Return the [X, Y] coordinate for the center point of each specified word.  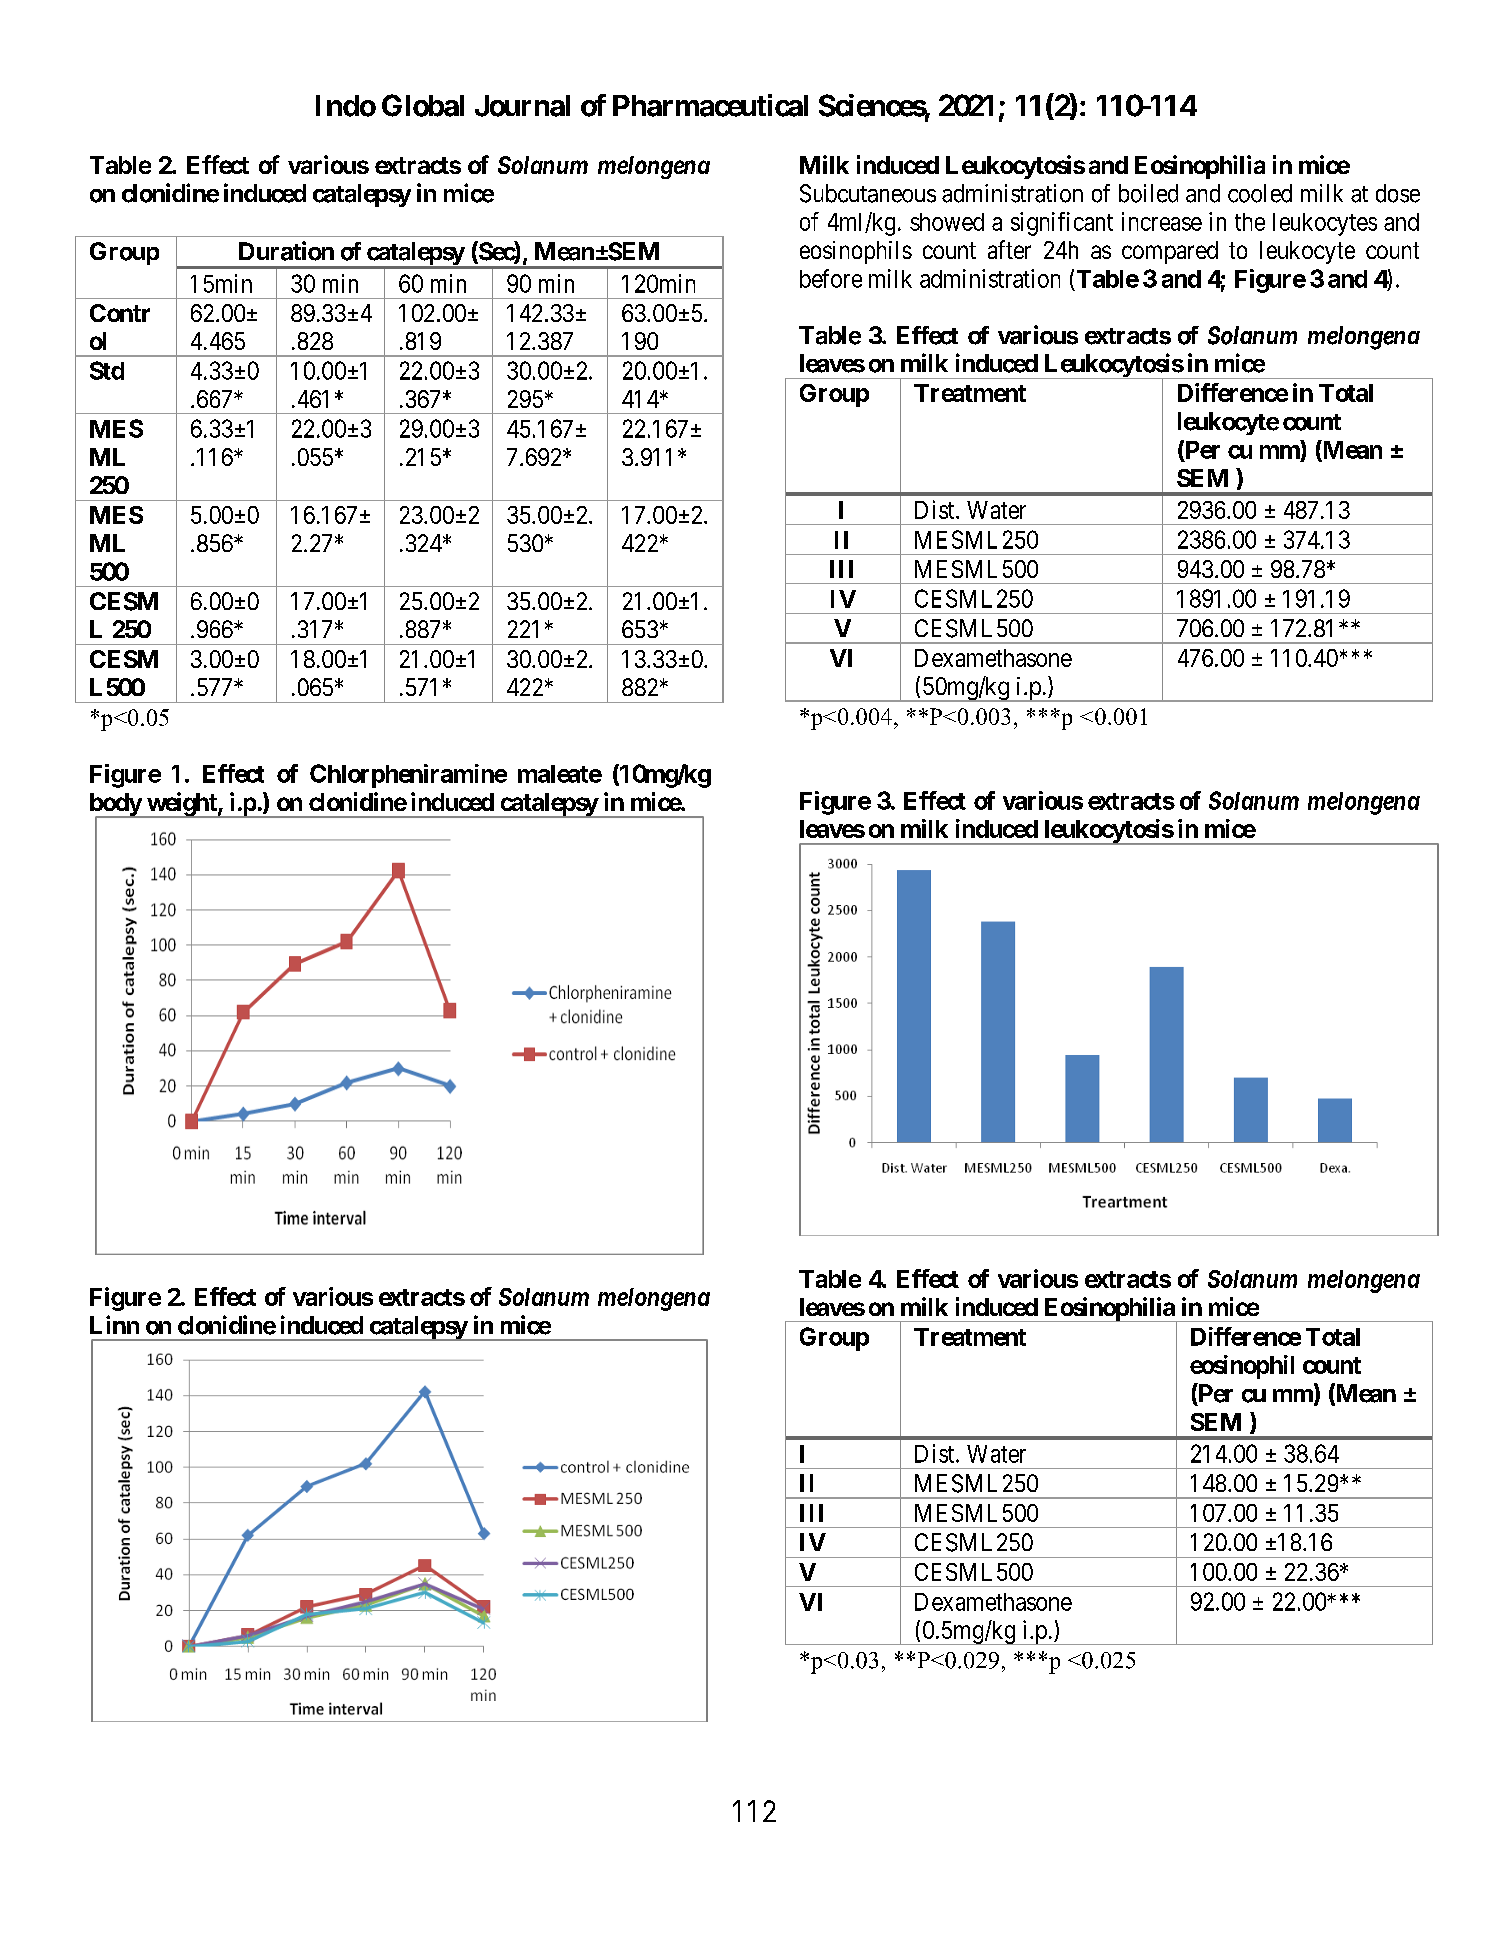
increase [1162, 221]
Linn [114, 1324]
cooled [1260, 193]
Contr [120, 313]
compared [1170, 252]
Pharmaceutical [710, 105]
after [1009, 249]
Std [107, 370]
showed [947, 222]
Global [423, 105]
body [116, 805]
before [831, 278]
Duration [286, 251]
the [1250, 222]
